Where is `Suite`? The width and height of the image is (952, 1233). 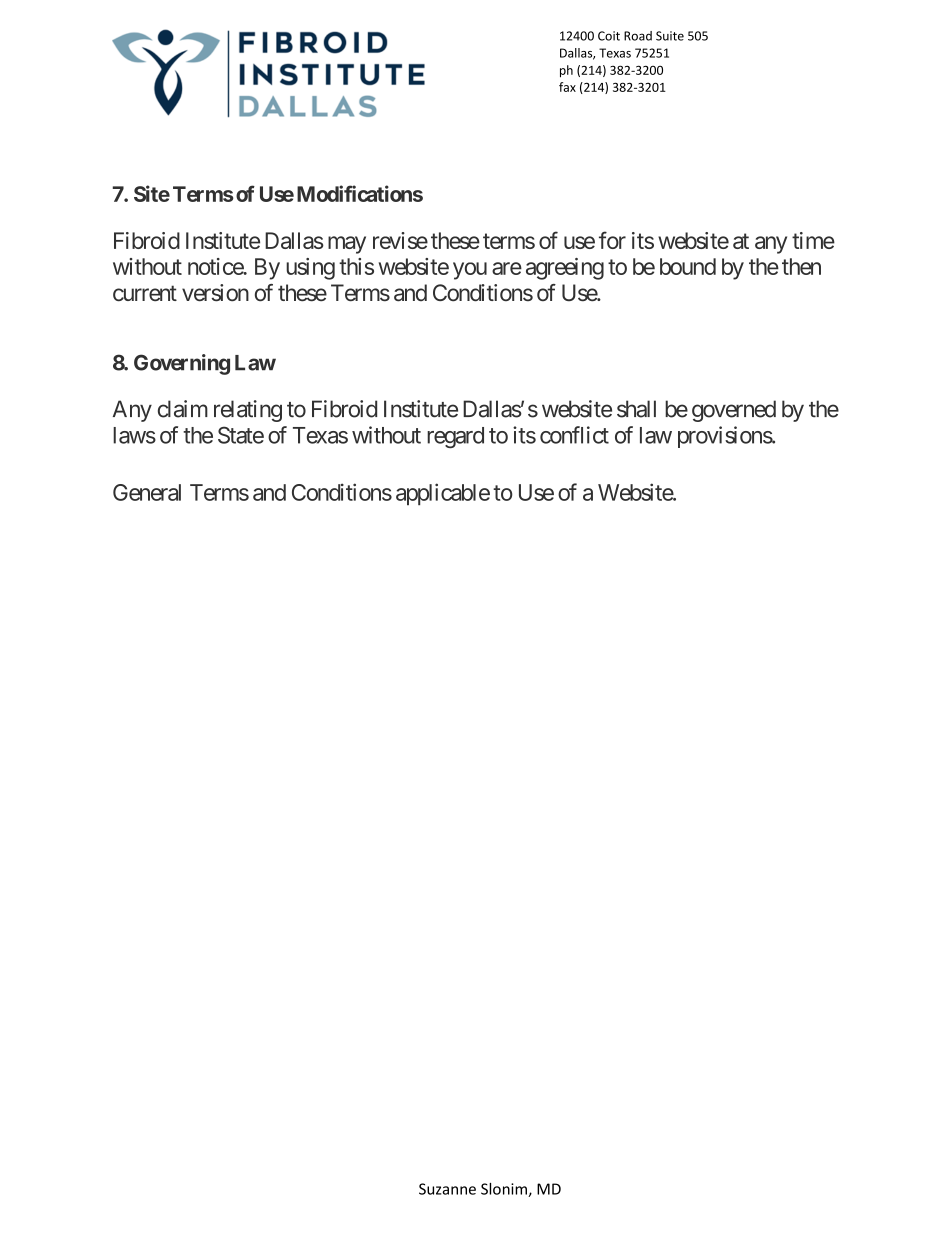 Suite is located at coordinates (670, 36).
